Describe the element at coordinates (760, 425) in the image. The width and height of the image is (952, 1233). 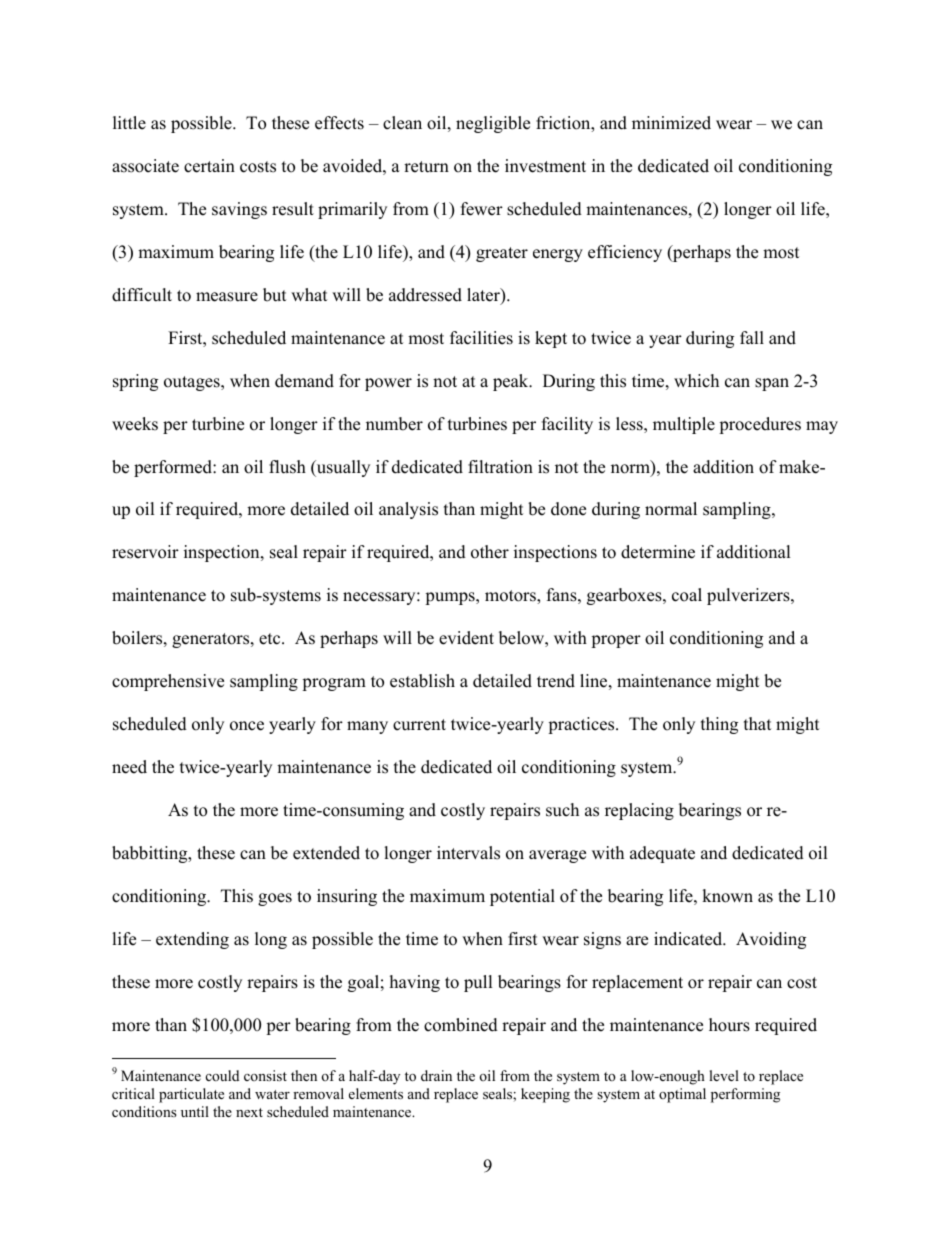
I see `procedures` at that location.
